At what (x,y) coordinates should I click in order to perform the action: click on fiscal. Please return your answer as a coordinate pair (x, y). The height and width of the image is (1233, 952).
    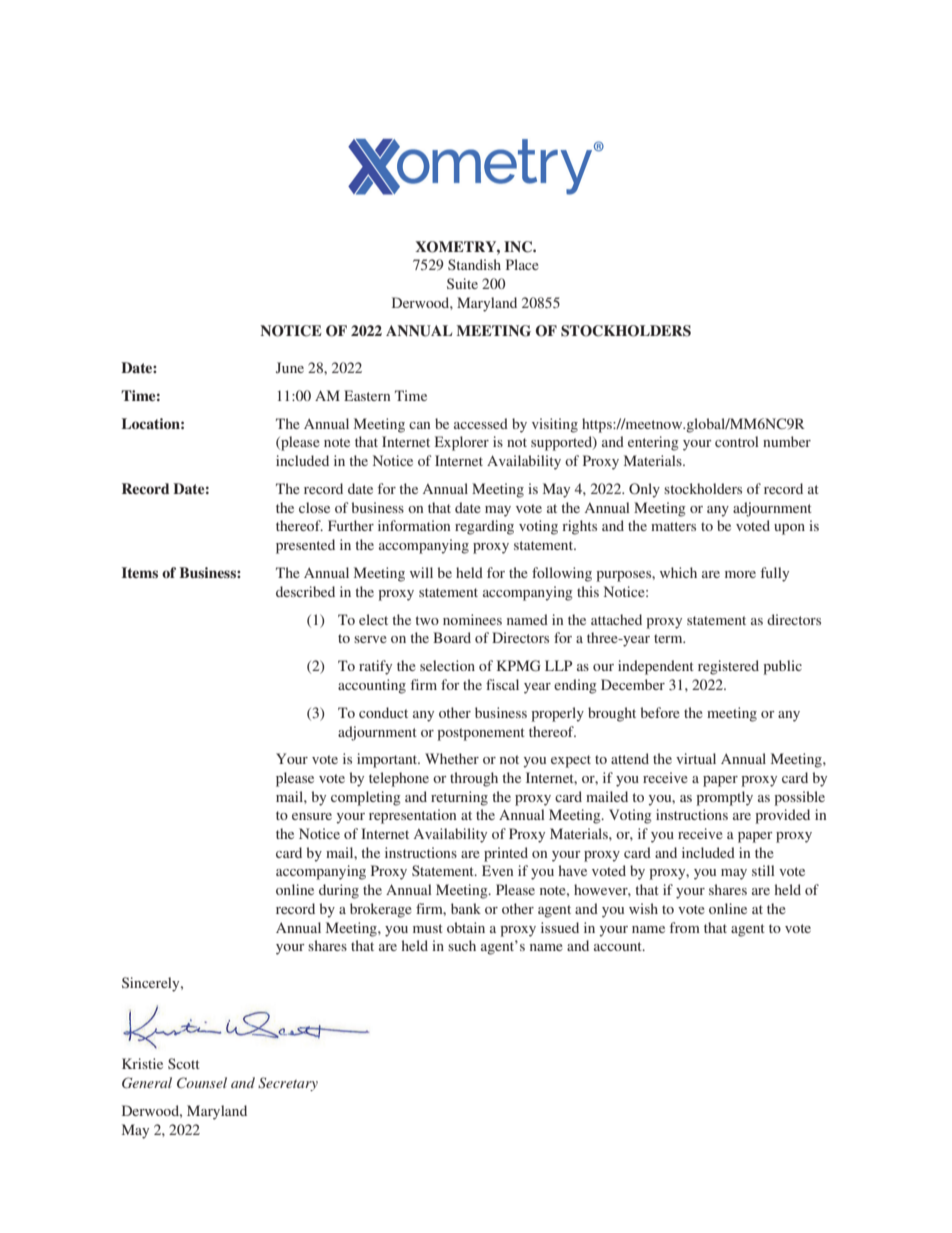
    Looking at the image, I should click on (502, 684).
